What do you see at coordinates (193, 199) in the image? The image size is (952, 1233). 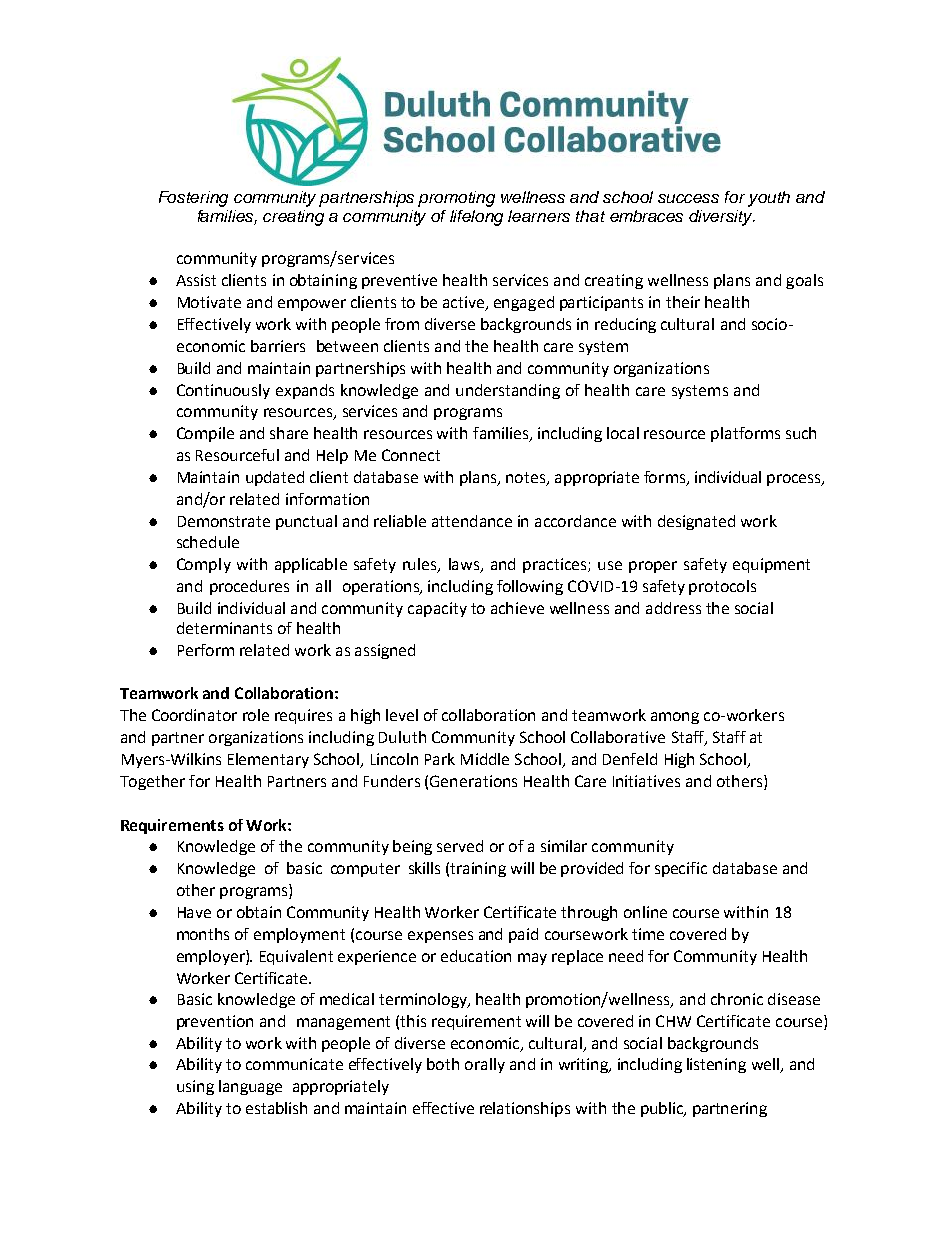 I see `Fostering` at bounding box center [193, 199].
